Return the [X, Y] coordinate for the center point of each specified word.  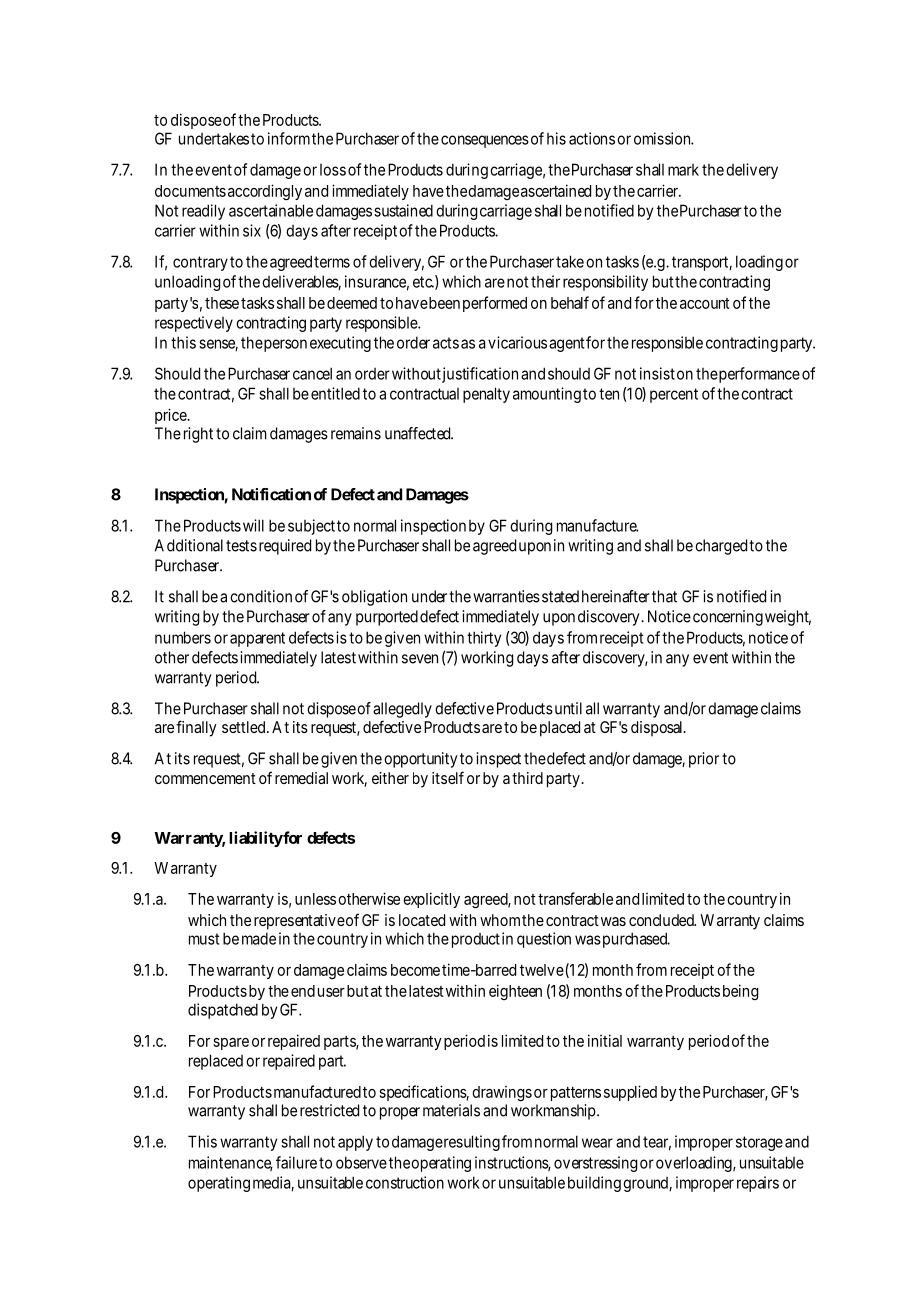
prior [704, 760]
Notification [271, 494]
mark [683, 170]
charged [721, 547]
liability [256, 839]
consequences [485, 141]
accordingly [265, 192]
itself [448, 777]
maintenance [231, 1163]
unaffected [419, 433]
